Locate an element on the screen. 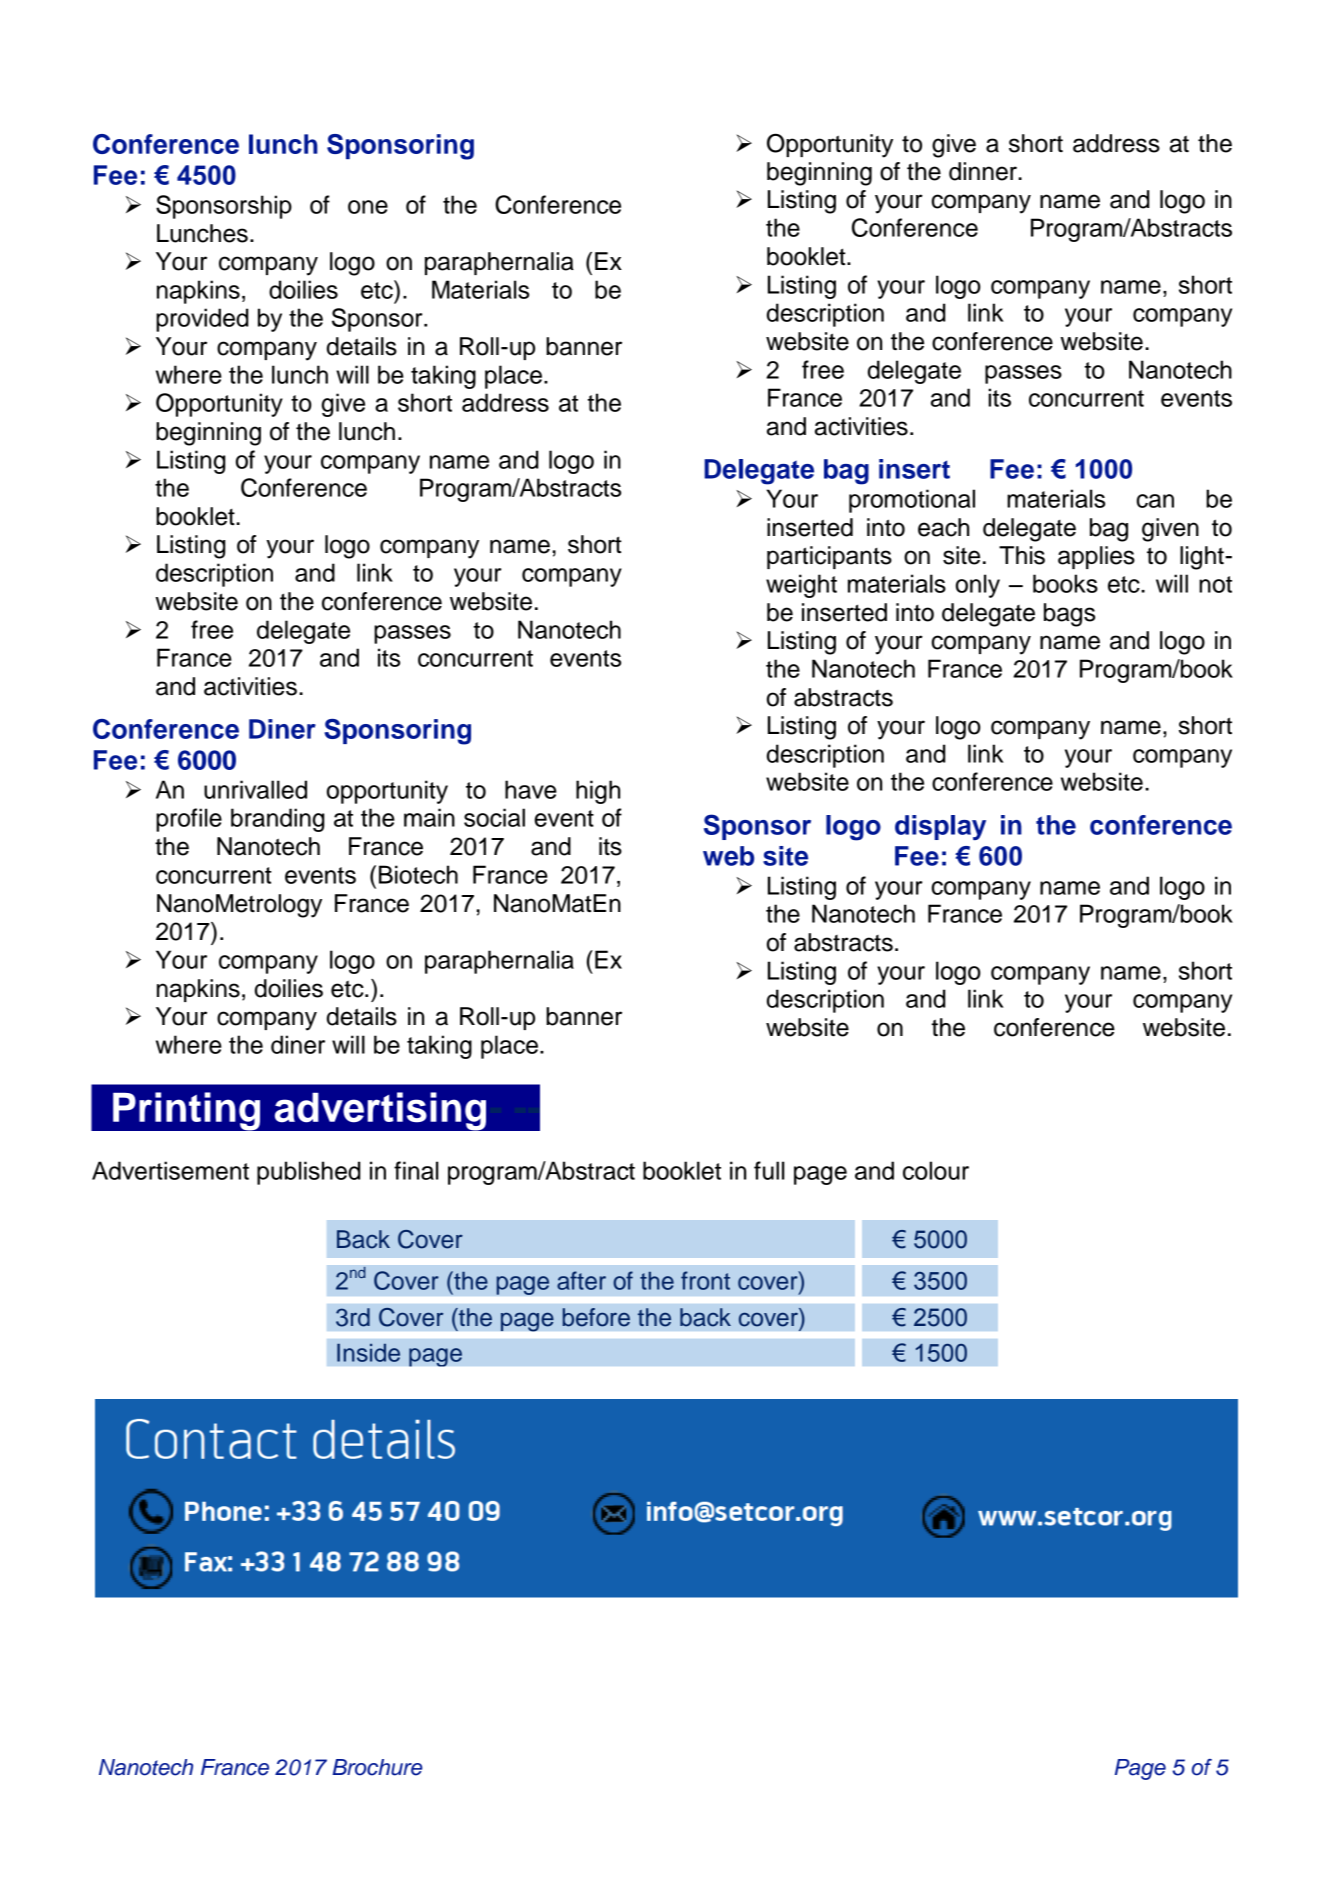 The height and width of the screenshot is (1885, 1332). before is located at coordinates (596, 1317).
